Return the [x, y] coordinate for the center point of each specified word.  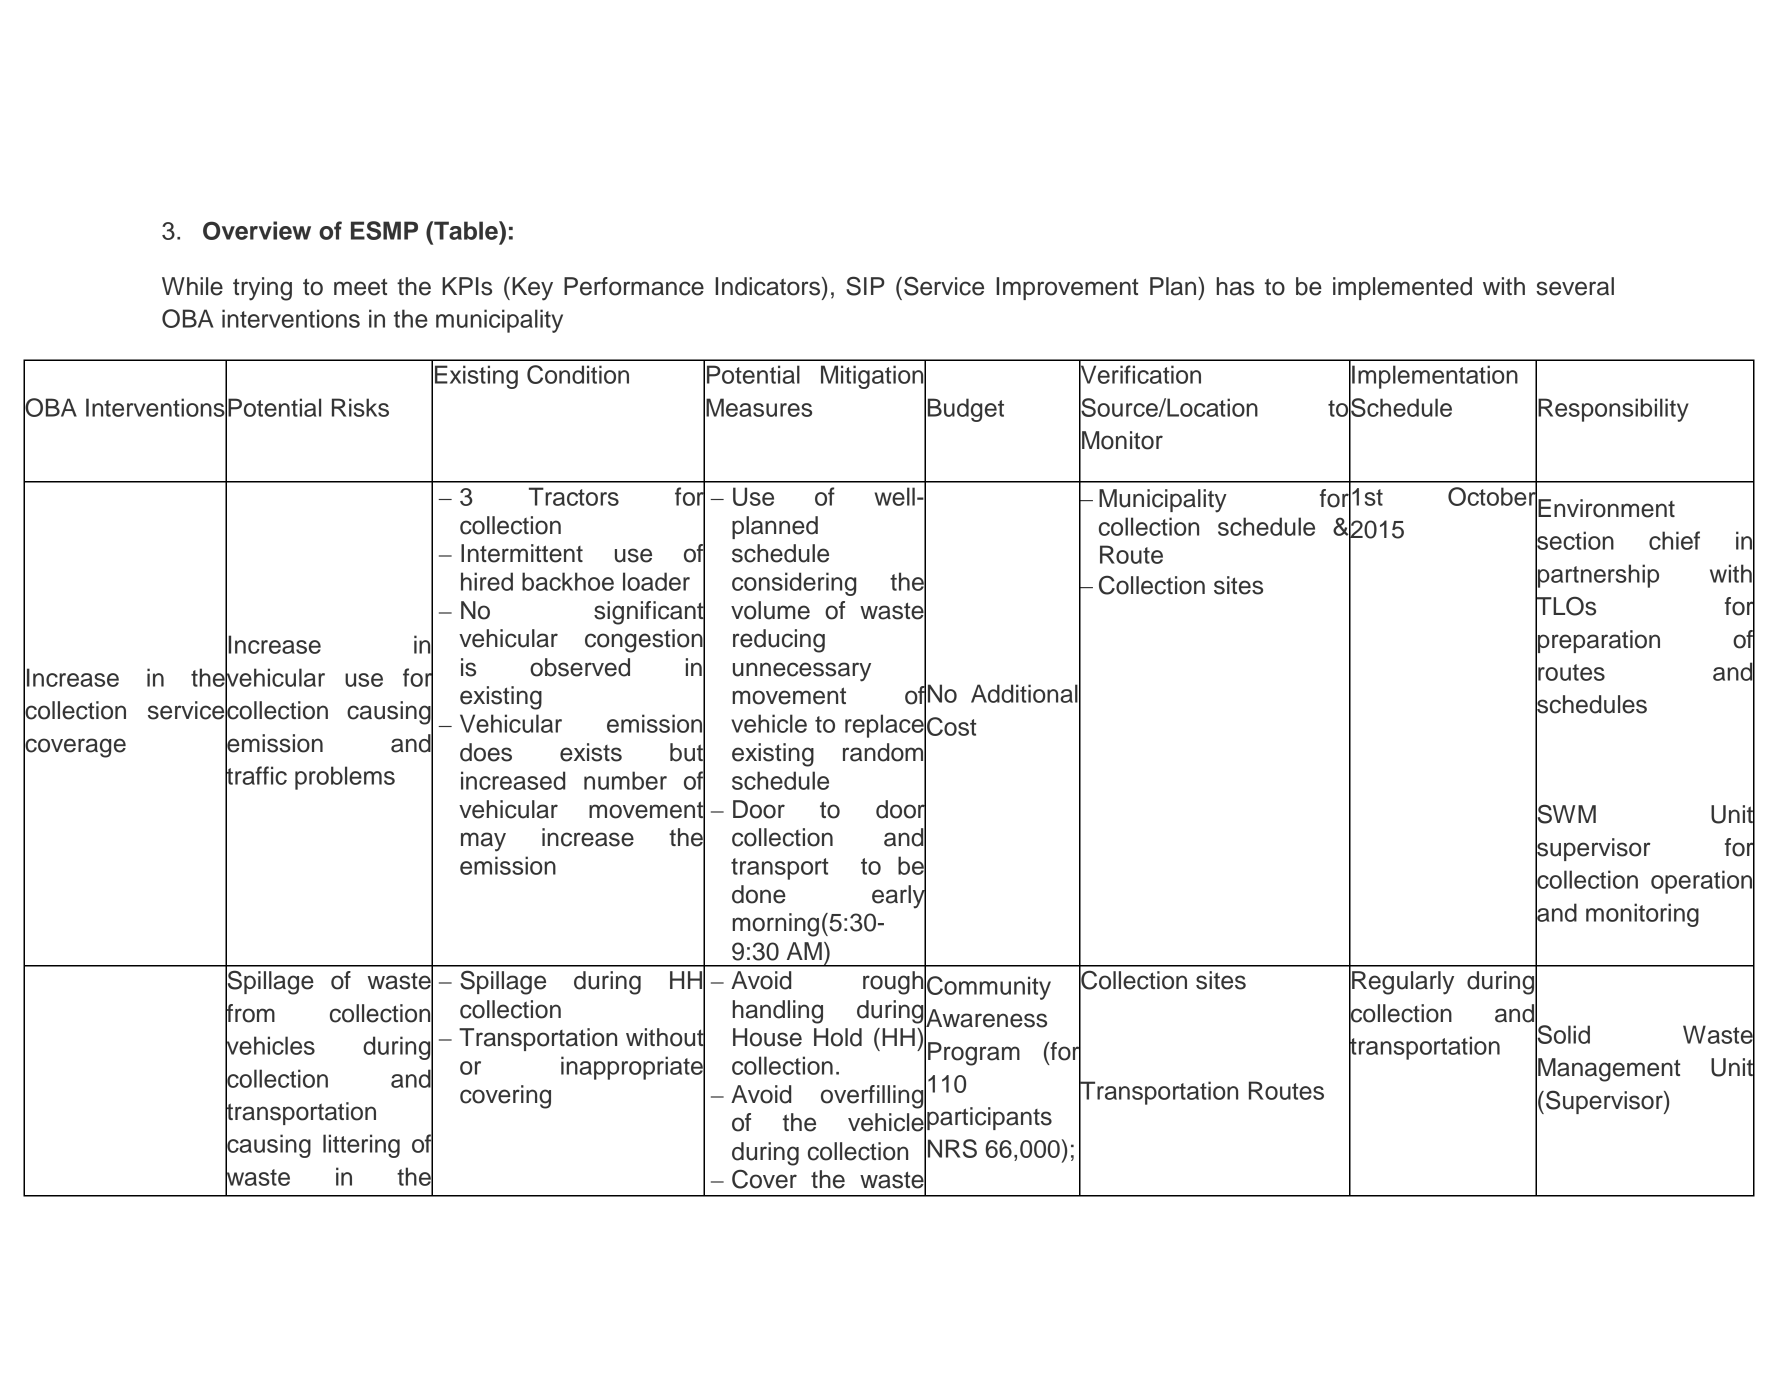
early [899, 897]
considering [794, 584]
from [250, 1013]
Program [974, 1054]
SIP [865, 286]
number [625, 780]
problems [345, 778]
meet [360, 287]
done [759, 894]
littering [361, 1146]
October [1492, 496]
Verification [1140, 375]
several [1575, 286]
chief [1674, 540]
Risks [360, 407]
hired [487, 581]
